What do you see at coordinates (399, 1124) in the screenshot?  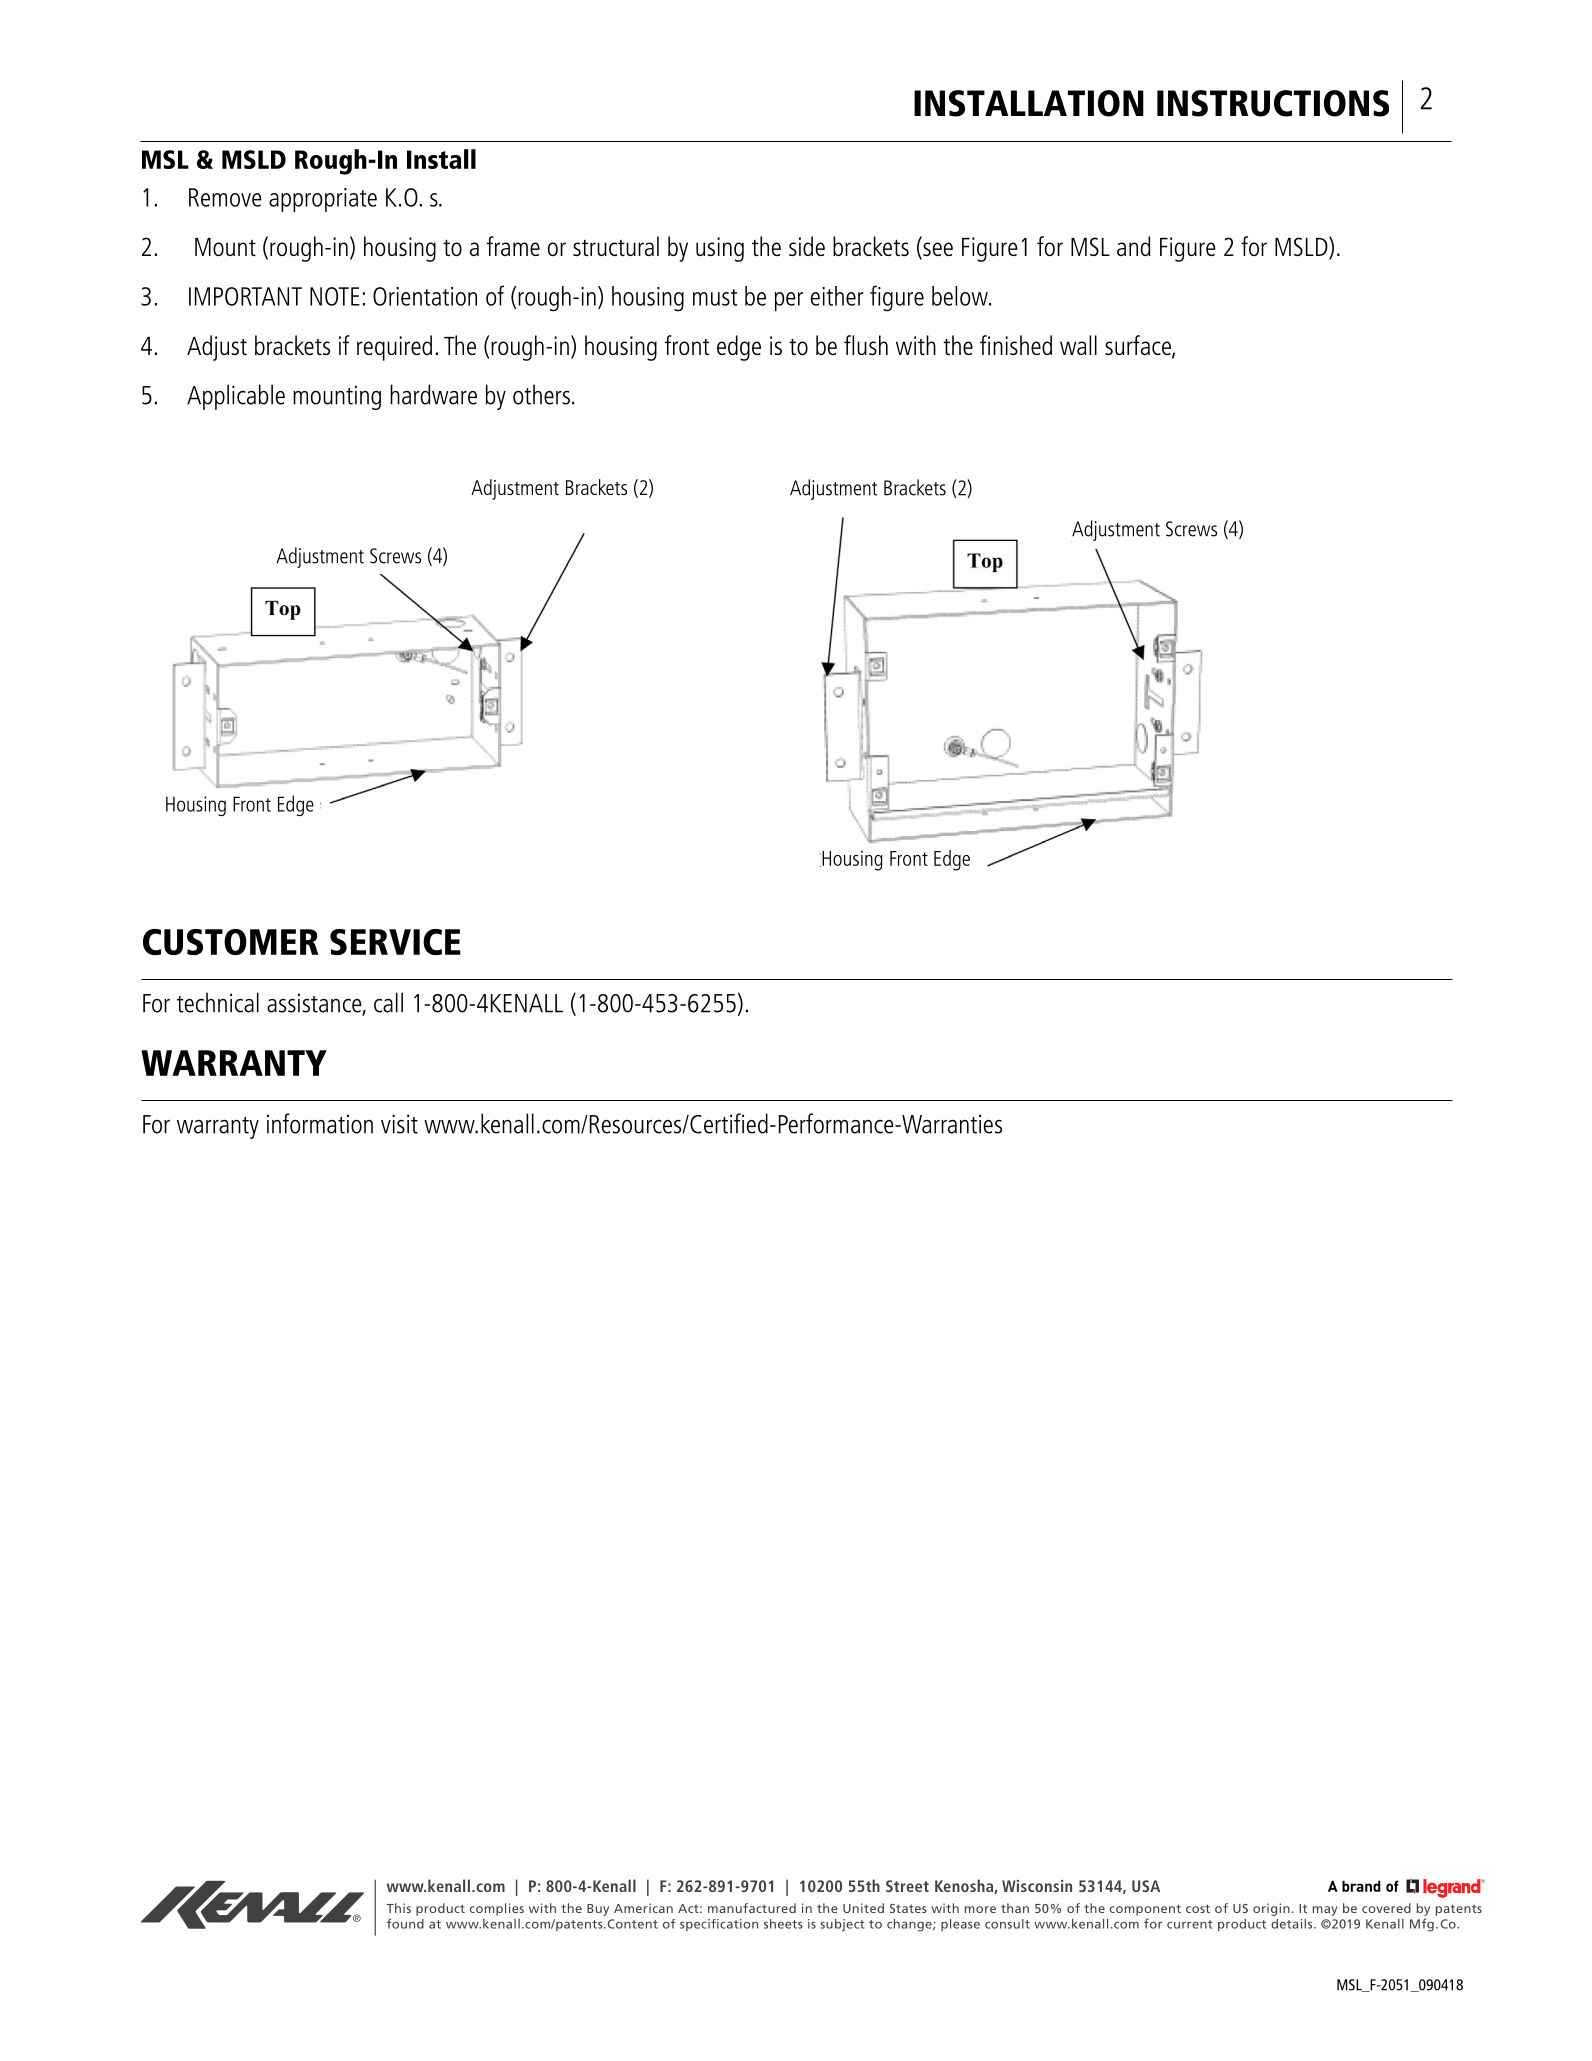 I see `visit` at bounding box center [399, 1124].
